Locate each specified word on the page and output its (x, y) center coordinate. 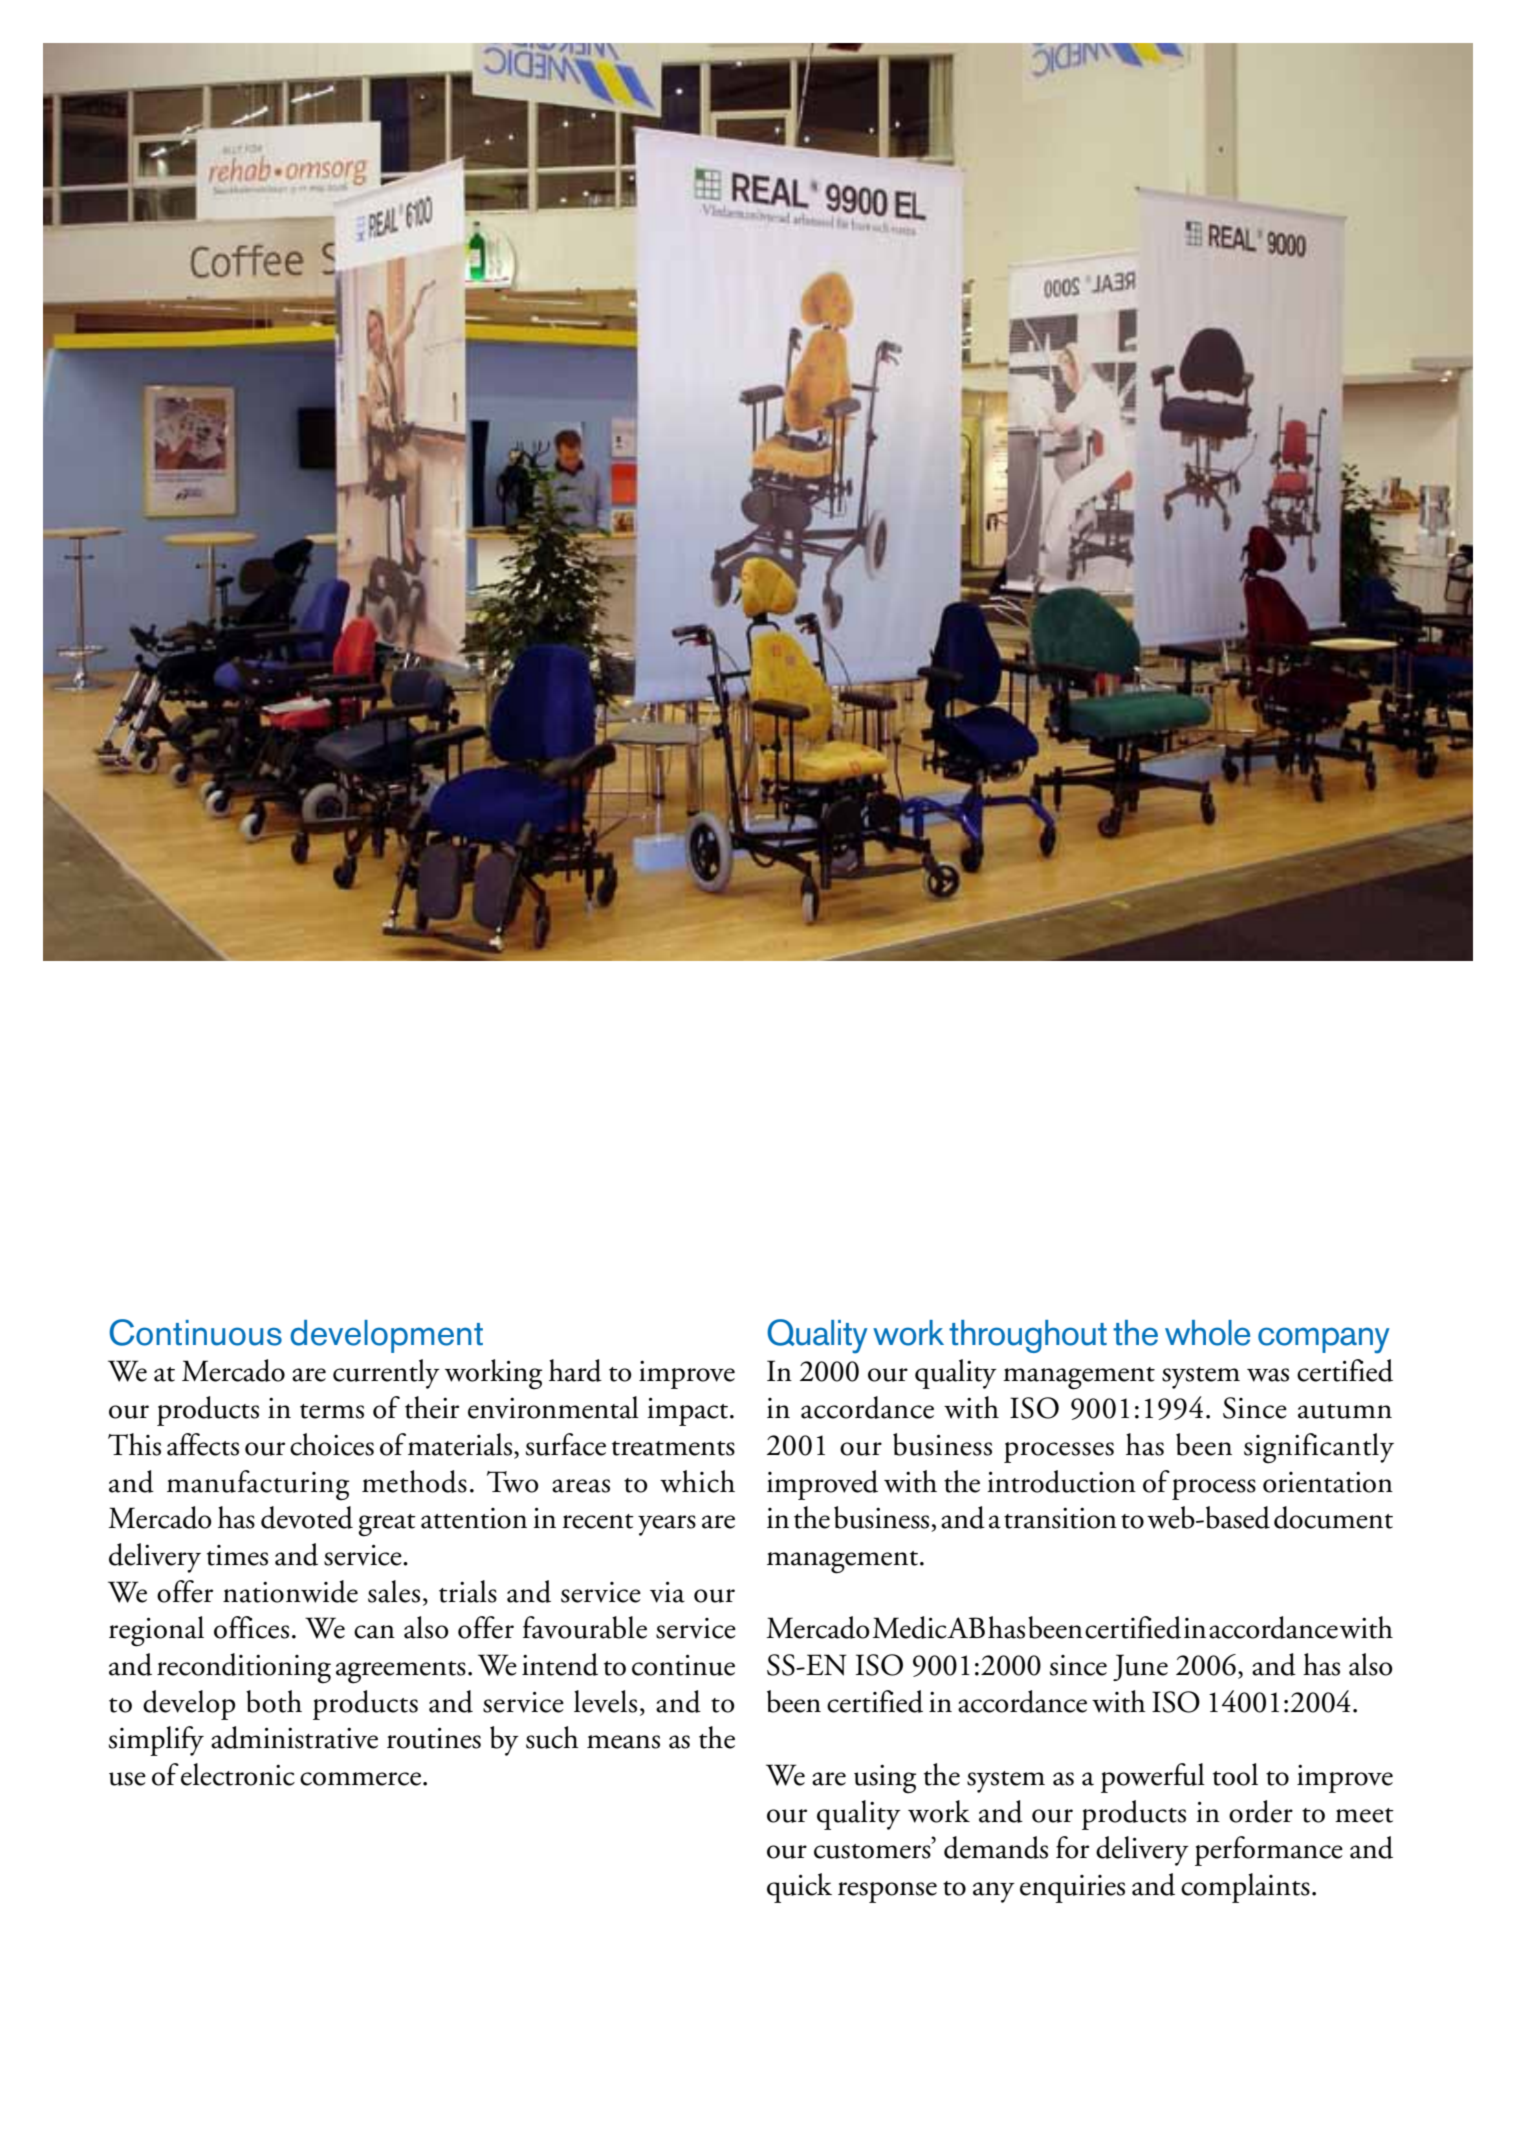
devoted (307, 1517)
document (1333, 1517)
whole (1207, 1333)
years (667, 1525)
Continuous (195, 1332)
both (274, 1701)
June (1140, 1667)
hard (575, 1370)
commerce (360, 1779)
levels (605, 1701)
